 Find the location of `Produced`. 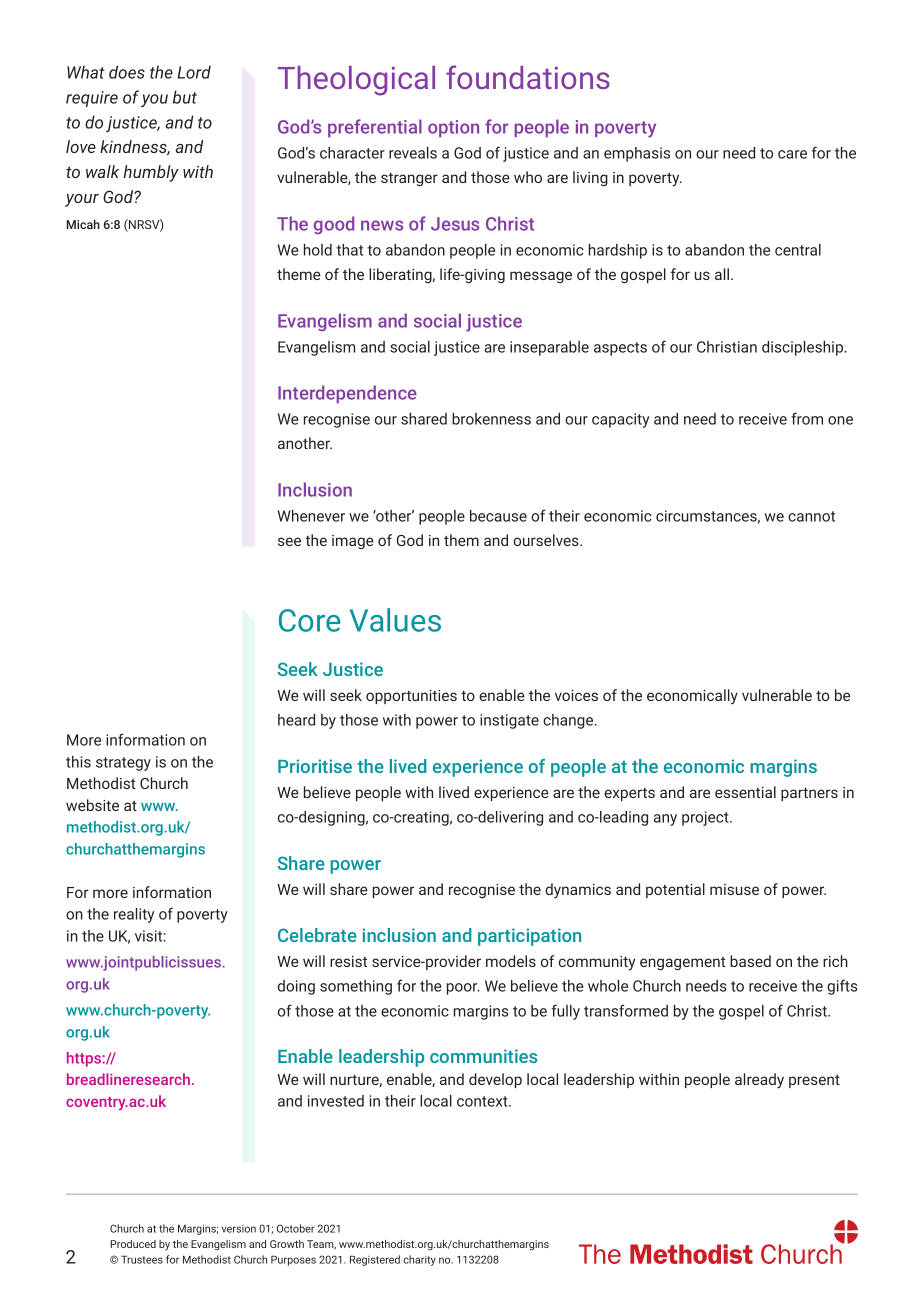

Produced is located at coordinates (133, 1244).
